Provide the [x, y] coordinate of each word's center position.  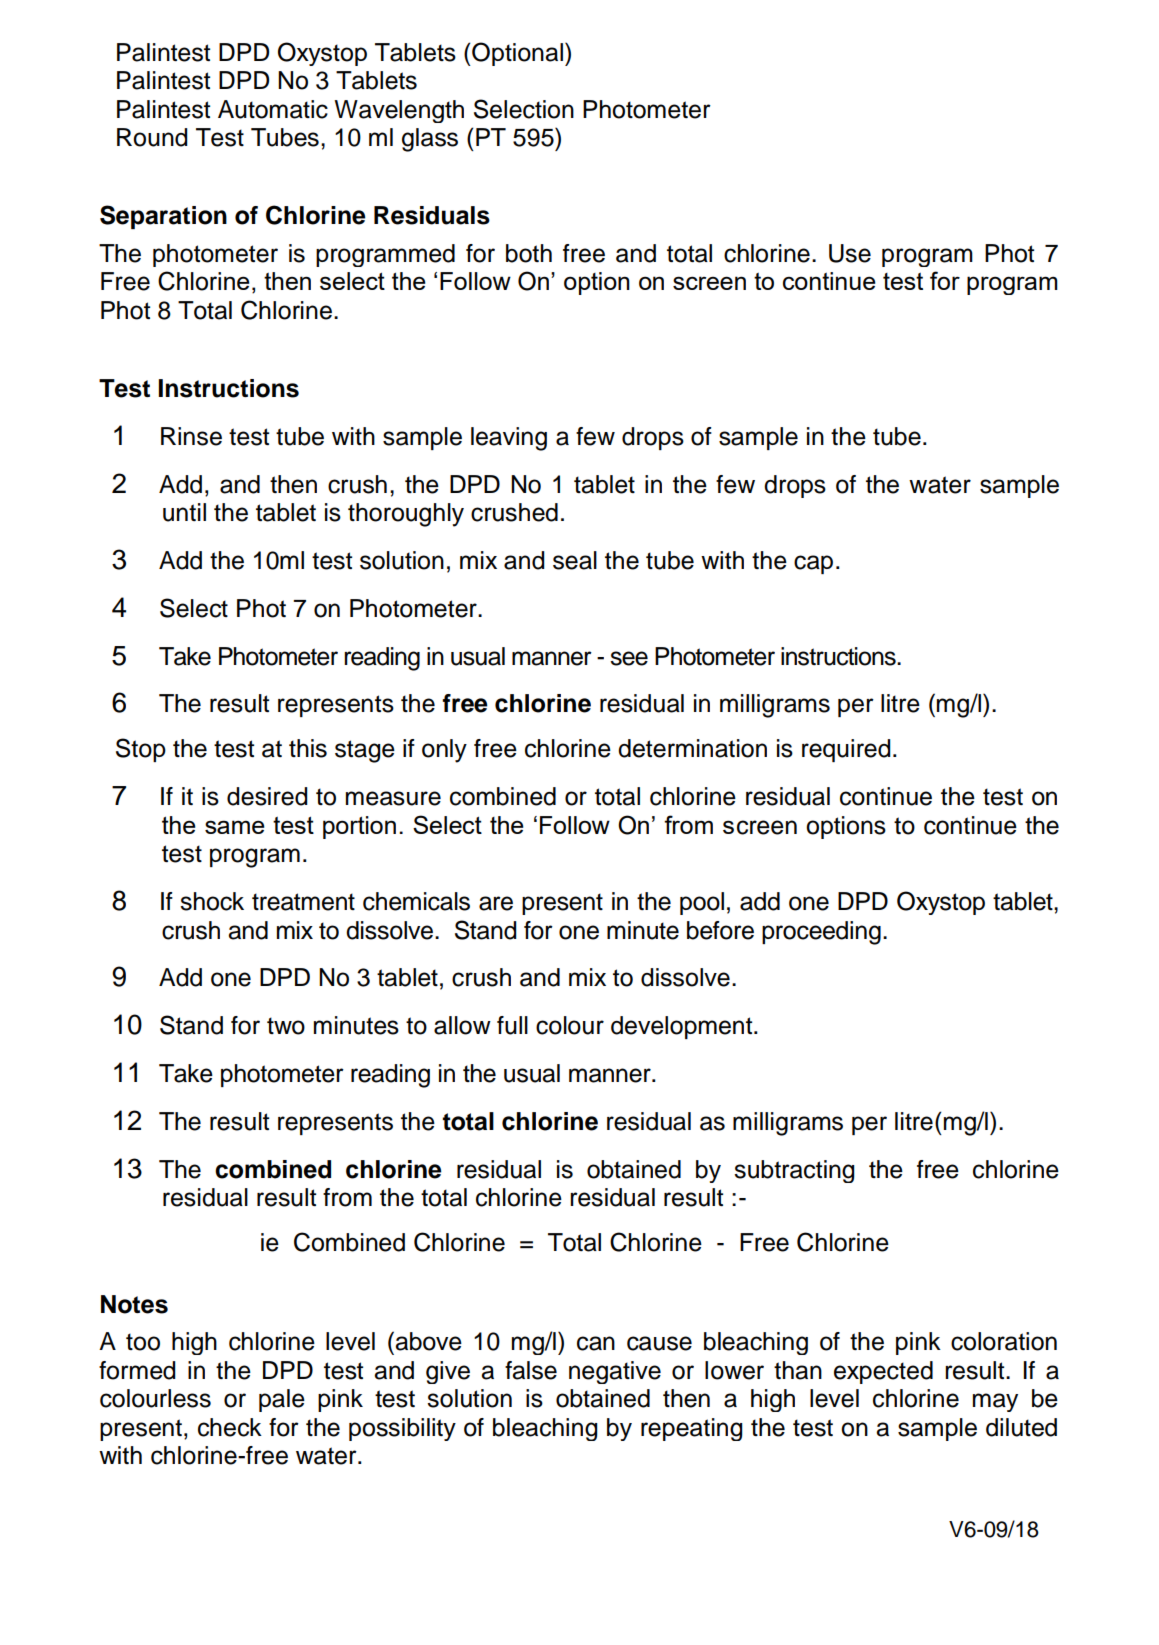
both [529, 253]
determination [692, 748]
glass [430, 140]
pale [282, 1400]
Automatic [273, 109]
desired [267, 796]
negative [615, 1372]
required [846, 750]
